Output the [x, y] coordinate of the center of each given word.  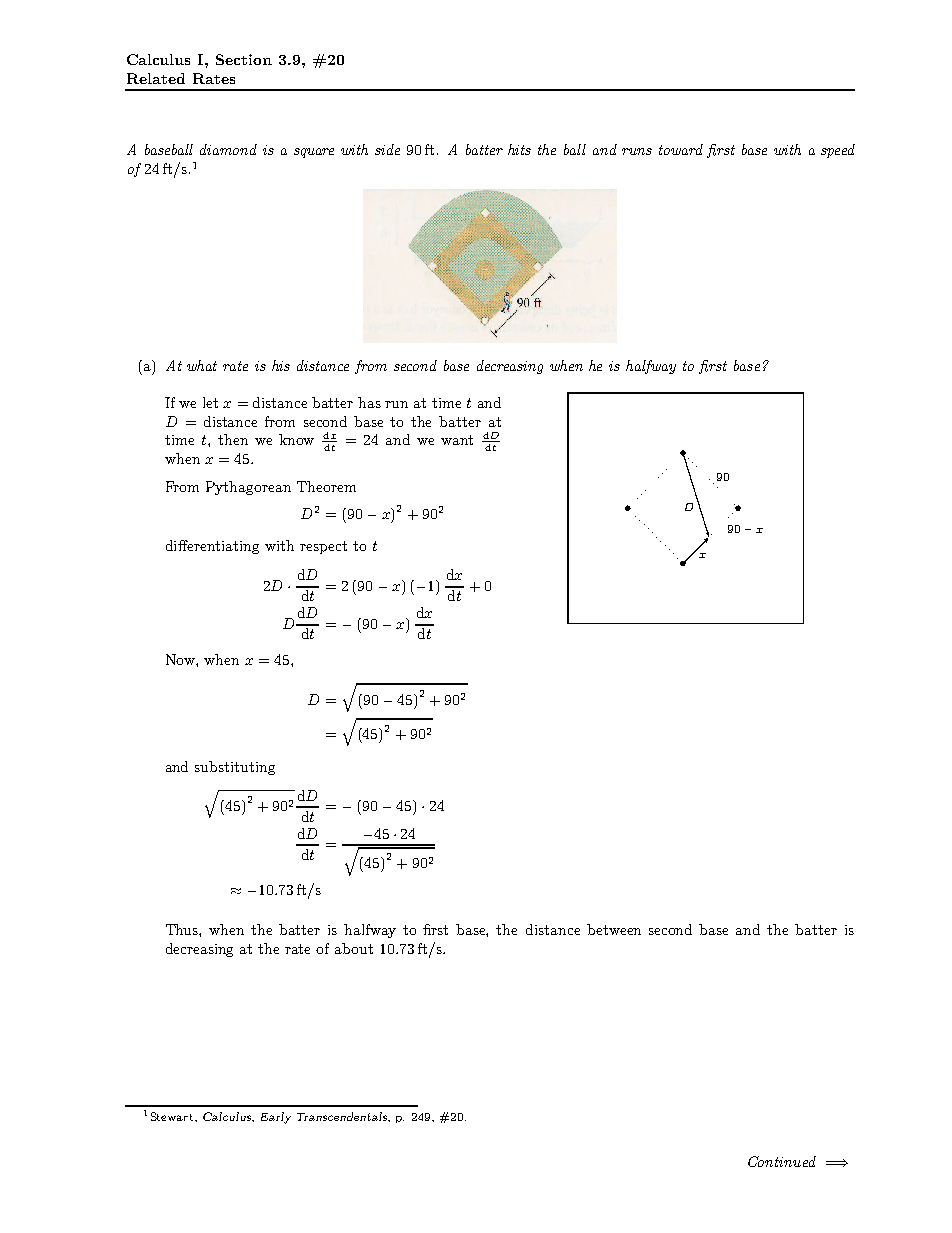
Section [244, 59]
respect [323, 547]
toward [681, 149]
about [354, 948]
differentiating [212, 547]
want [457, 440]
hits [519, 149]
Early [276, 1118]
